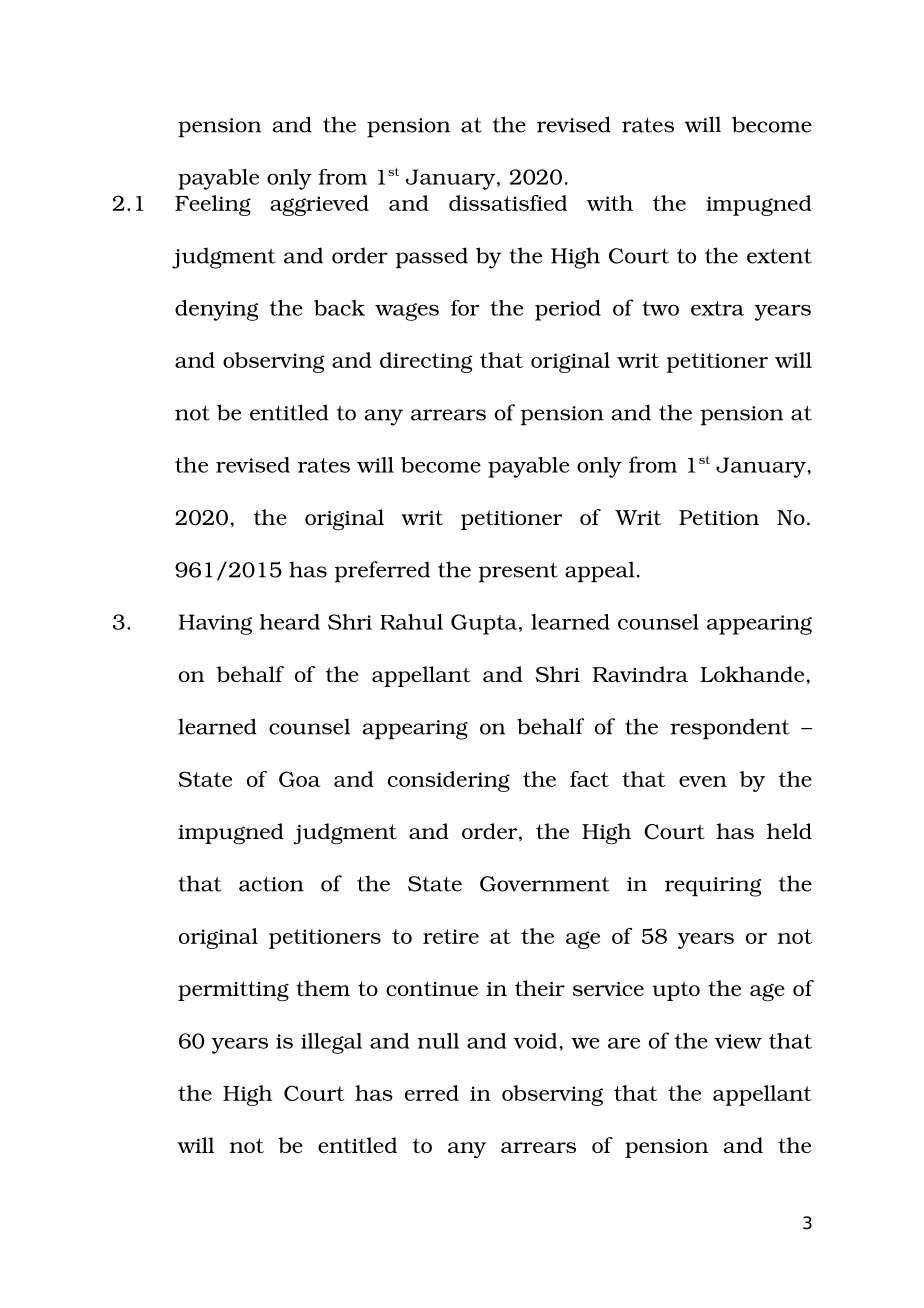 The height and width of the image is (1308, 924). I want to click on extra, so click(717, 308).
